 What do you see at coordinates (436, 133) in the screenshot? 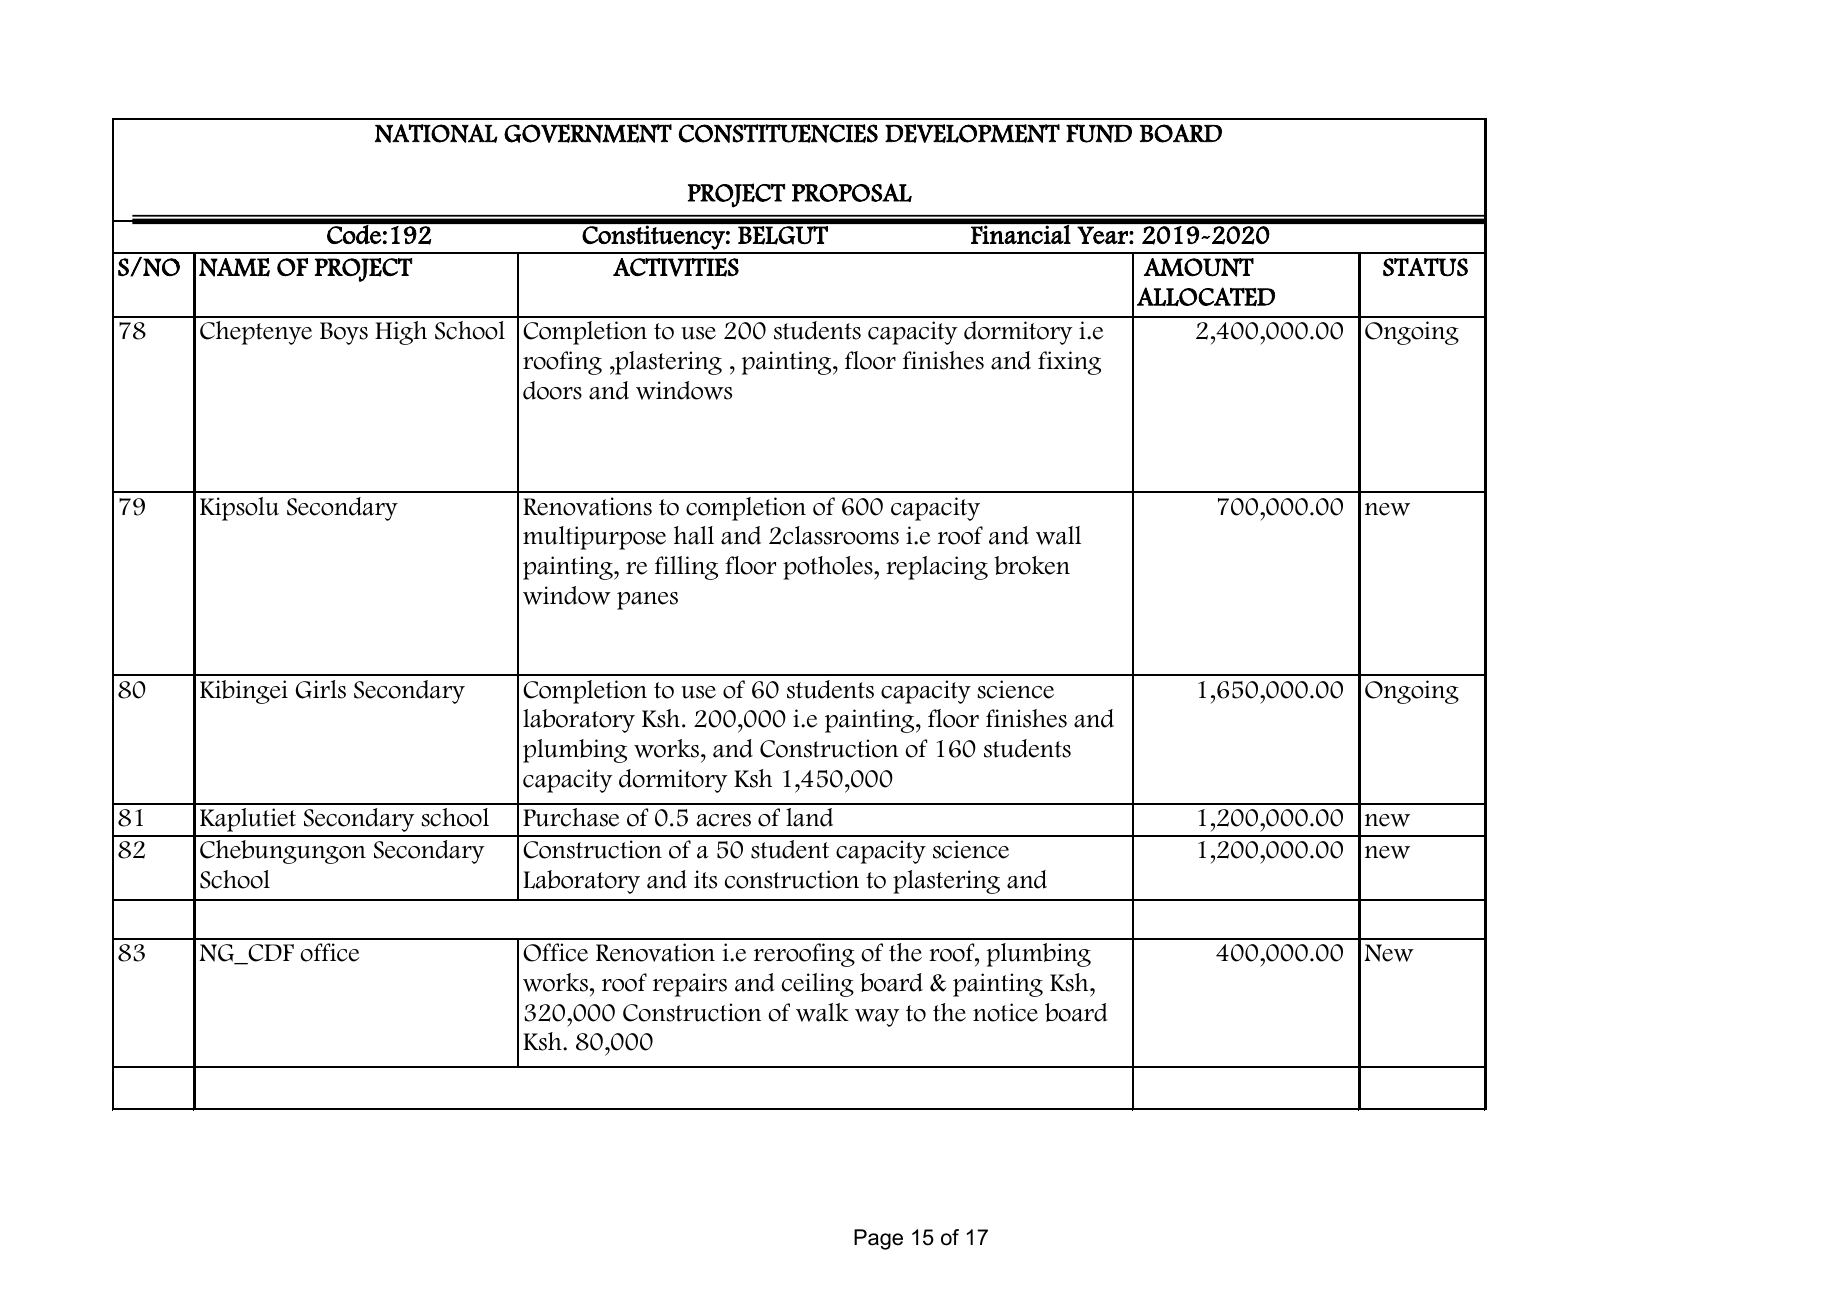
I see `NATIONAL` at bounding box center [436, 133].
